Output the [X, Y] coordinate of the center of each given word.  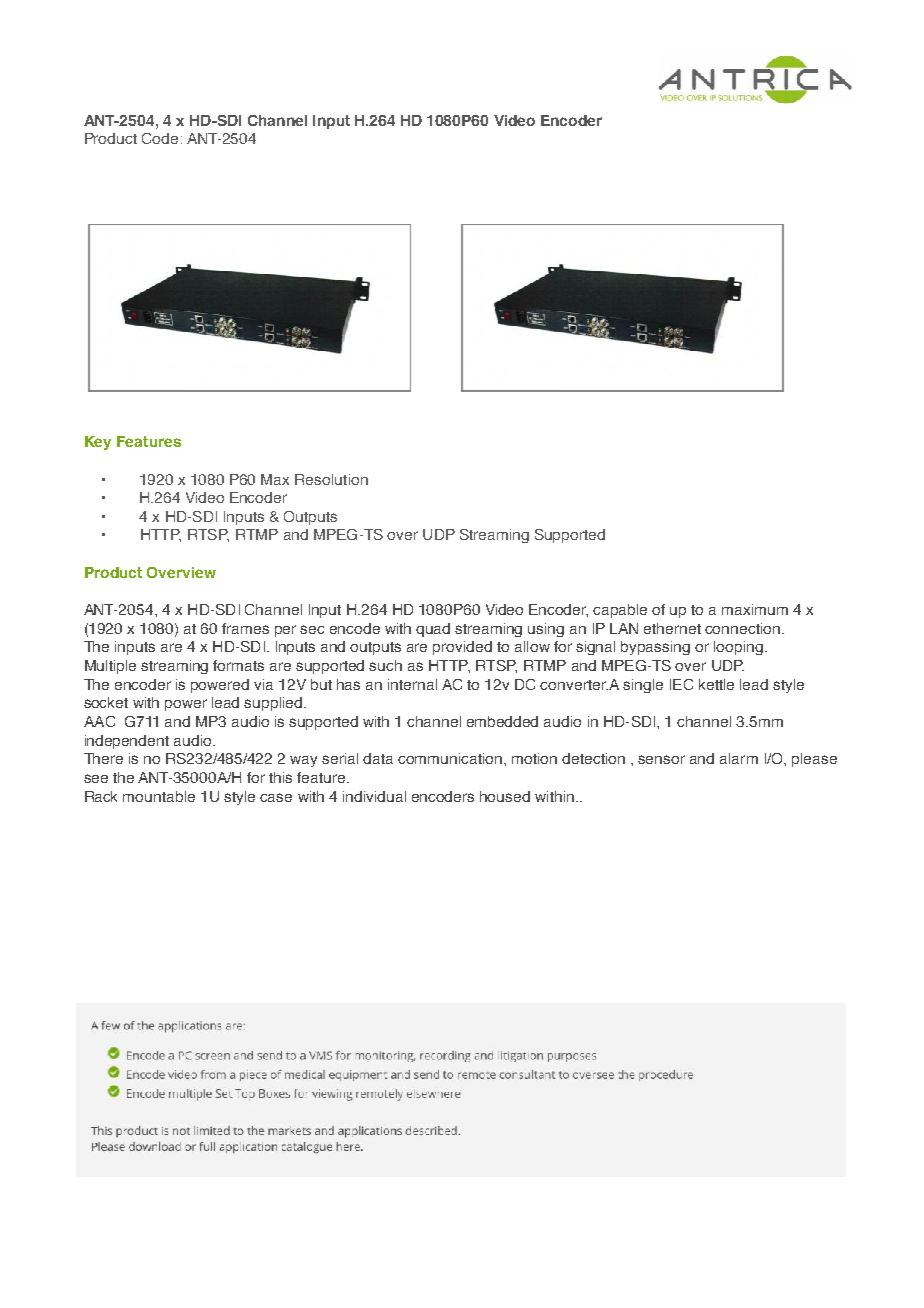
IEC [681, 684]
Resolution [331, 479]
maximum [755, 609]
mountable [159, 796]
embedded [502, 721]
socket [106, 702]
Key [98, 443]
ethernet [672, 628]
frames [245, 628]
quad [433, 630]
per [285, 631]
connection [742, 628]
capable [620, 611]
